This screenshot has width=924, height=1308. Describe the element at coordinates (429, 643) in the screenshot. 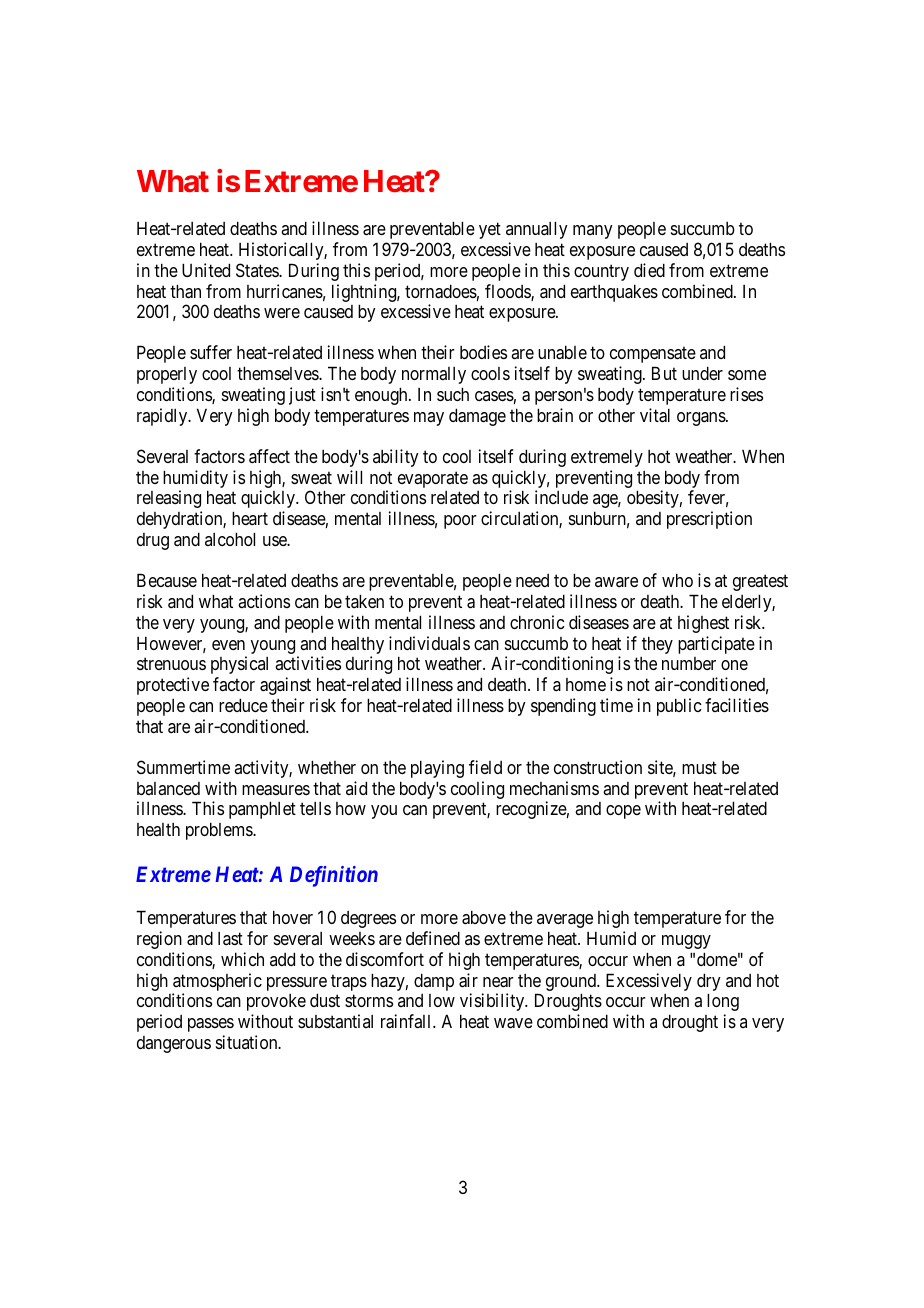

I see `individuals` at that location.
